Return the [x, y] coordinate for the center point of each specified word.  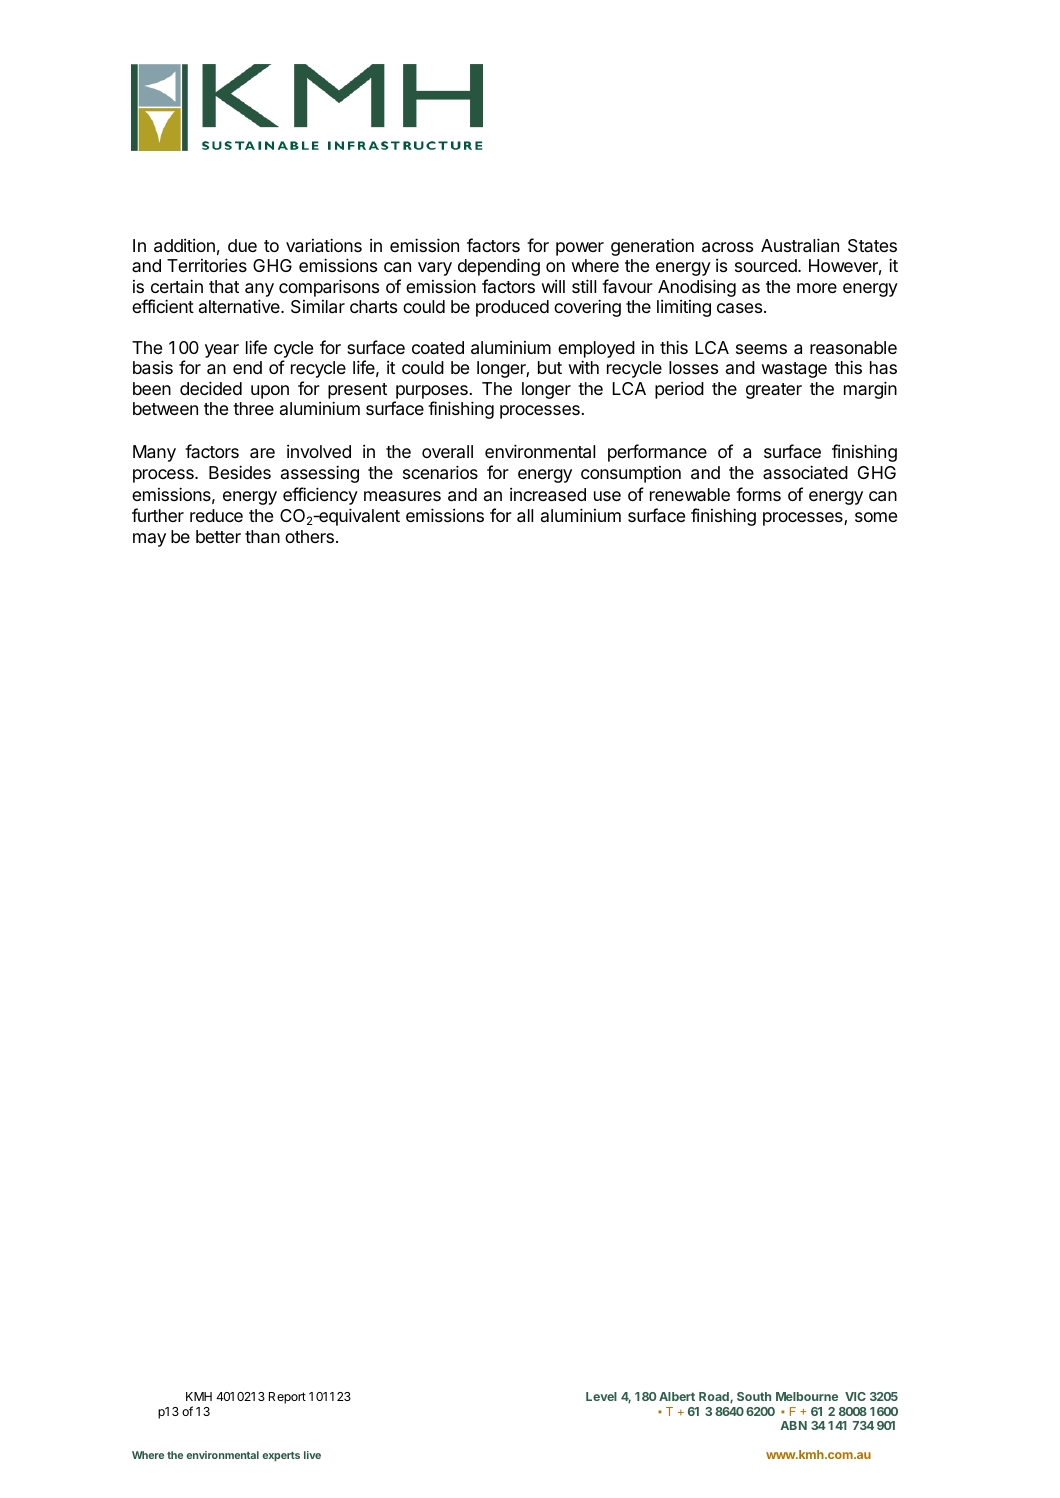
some [876, 517]
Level [601, 1396]
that [224, 286]
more [817, 288]
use [607, 496]
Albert [677, 1396]
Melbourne [807, 1396]
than [262, 537]
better [218, 536]
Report [287, 1398]
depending [499, 267]
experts [281, 1456]
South [754, 1396]
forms [758, 494]
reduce [216, 515]
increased [548, 495]
